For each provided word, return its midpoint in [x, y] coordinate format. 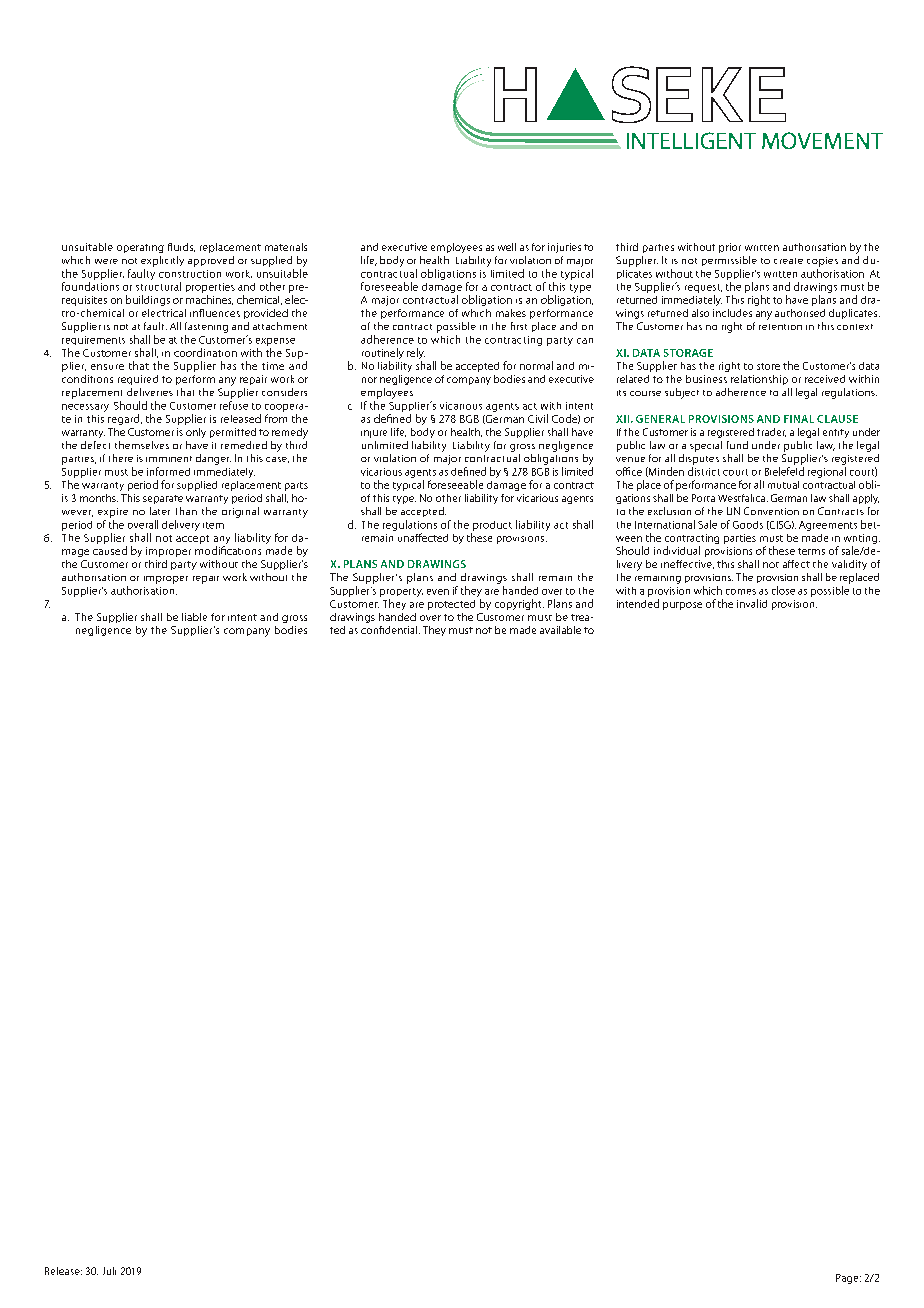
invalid [752, 603]
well [507, 247]
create [788, 261]
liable [194, 617]
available [560, 630]
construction [190, 274]
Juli [109, 1271]
